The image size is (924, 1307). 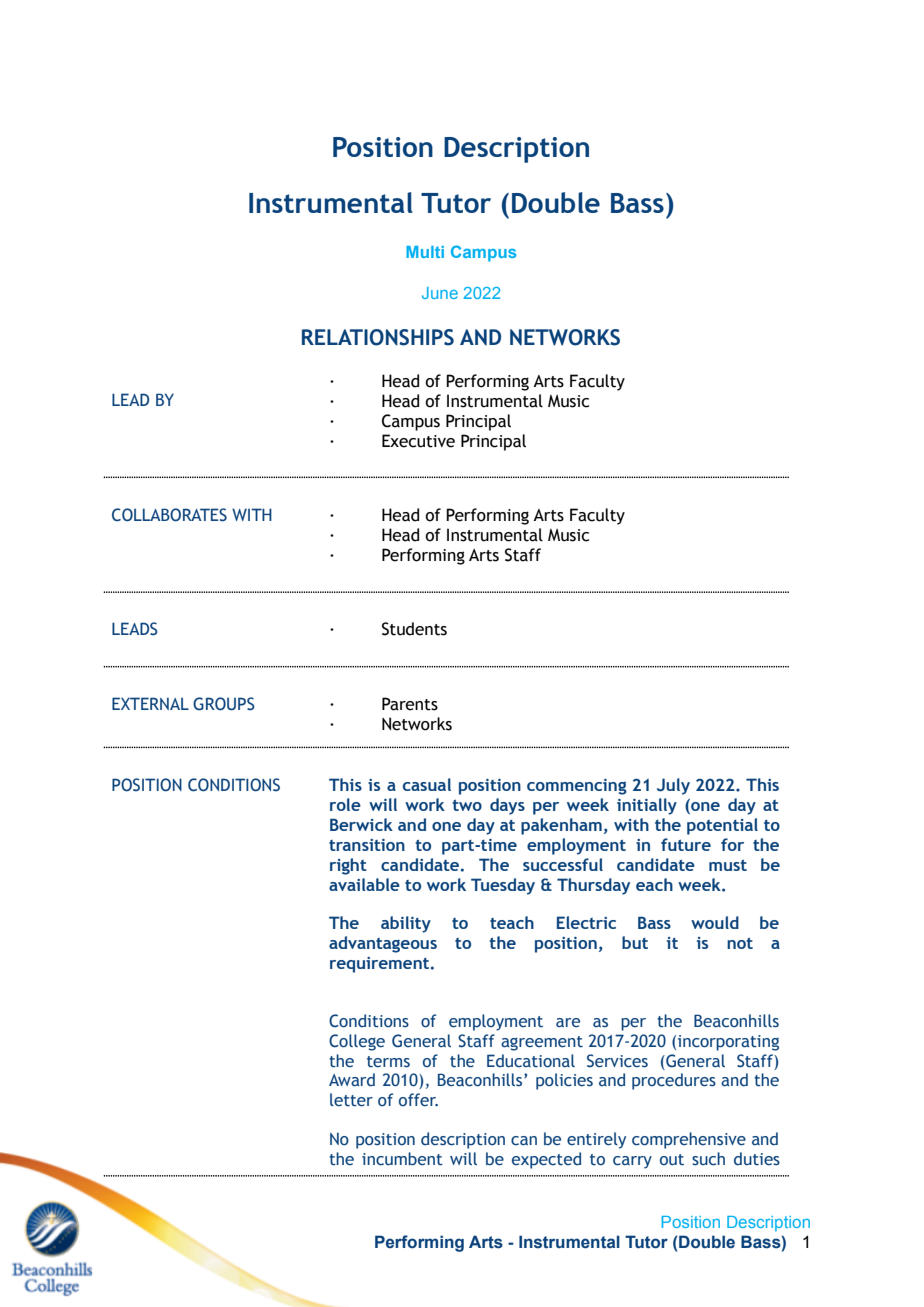 I want to click on COLLABORATES, so click(x=169, y=515).
